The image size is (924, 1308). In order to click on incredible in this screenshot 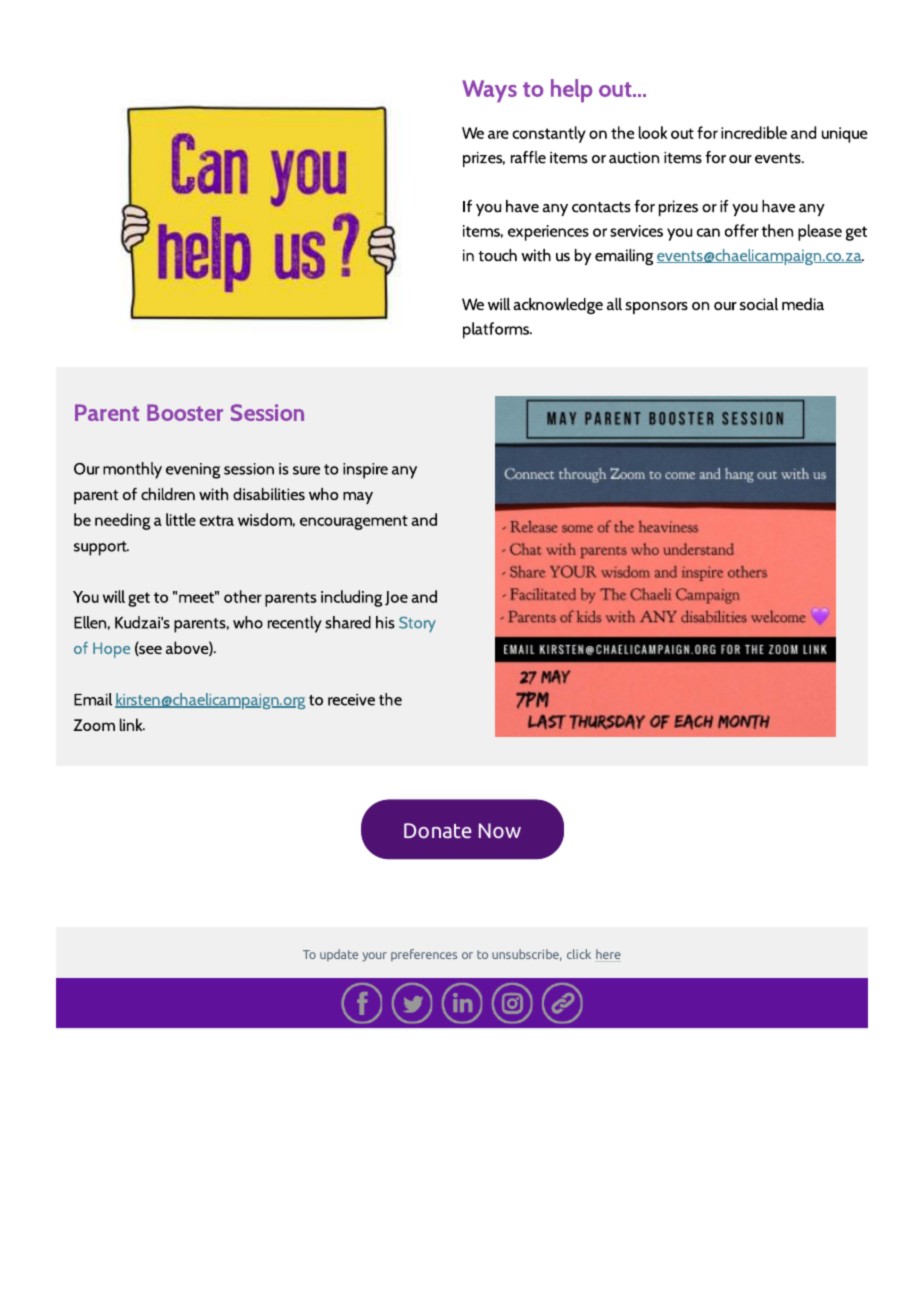, I will do `click(754, 132)`.
